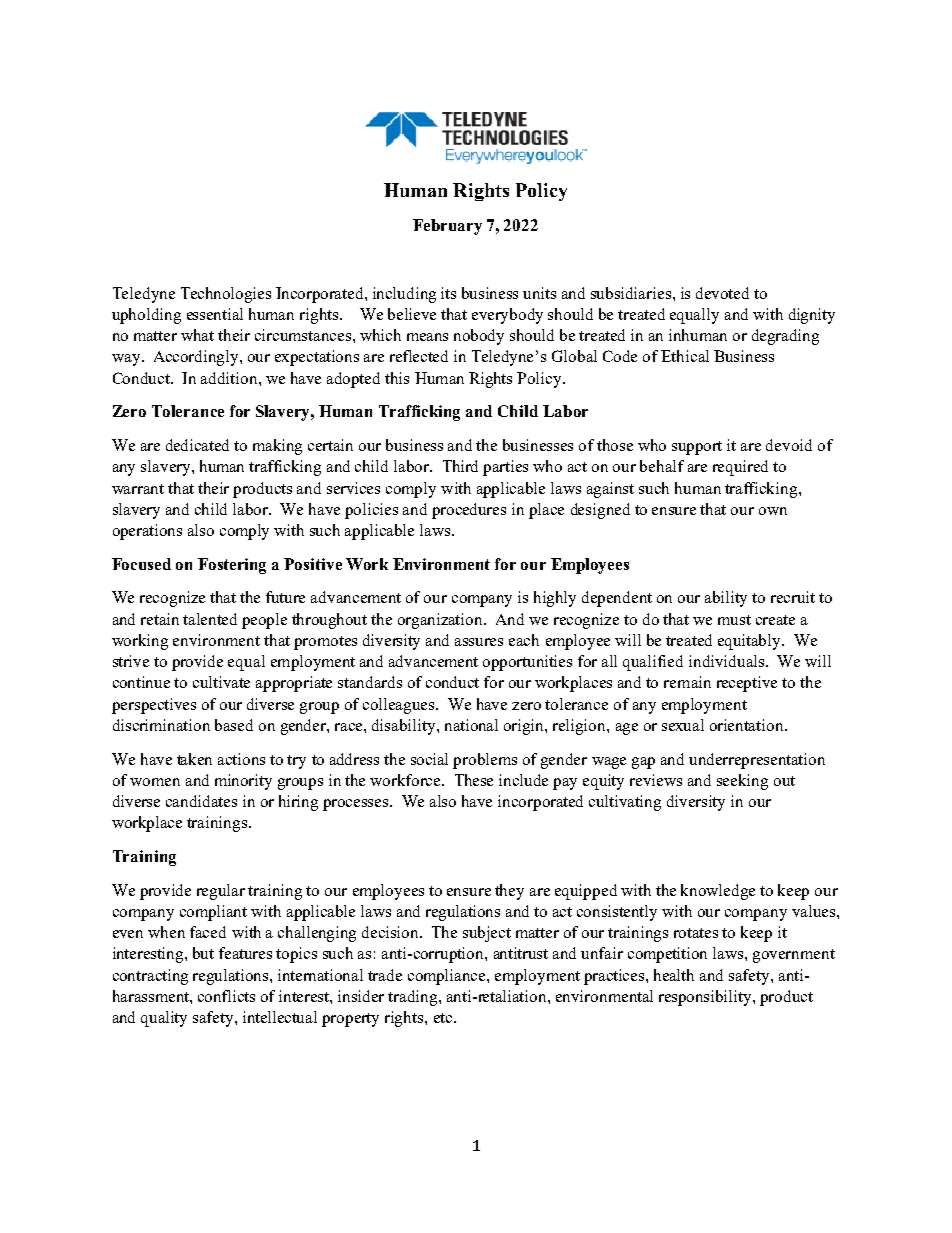 Image resolution: width=952 pixels, height=1233 pixels. What do you see at coordinates (706, 998) in the document?
I see `responsibility` at bounding box center [706, 998].
